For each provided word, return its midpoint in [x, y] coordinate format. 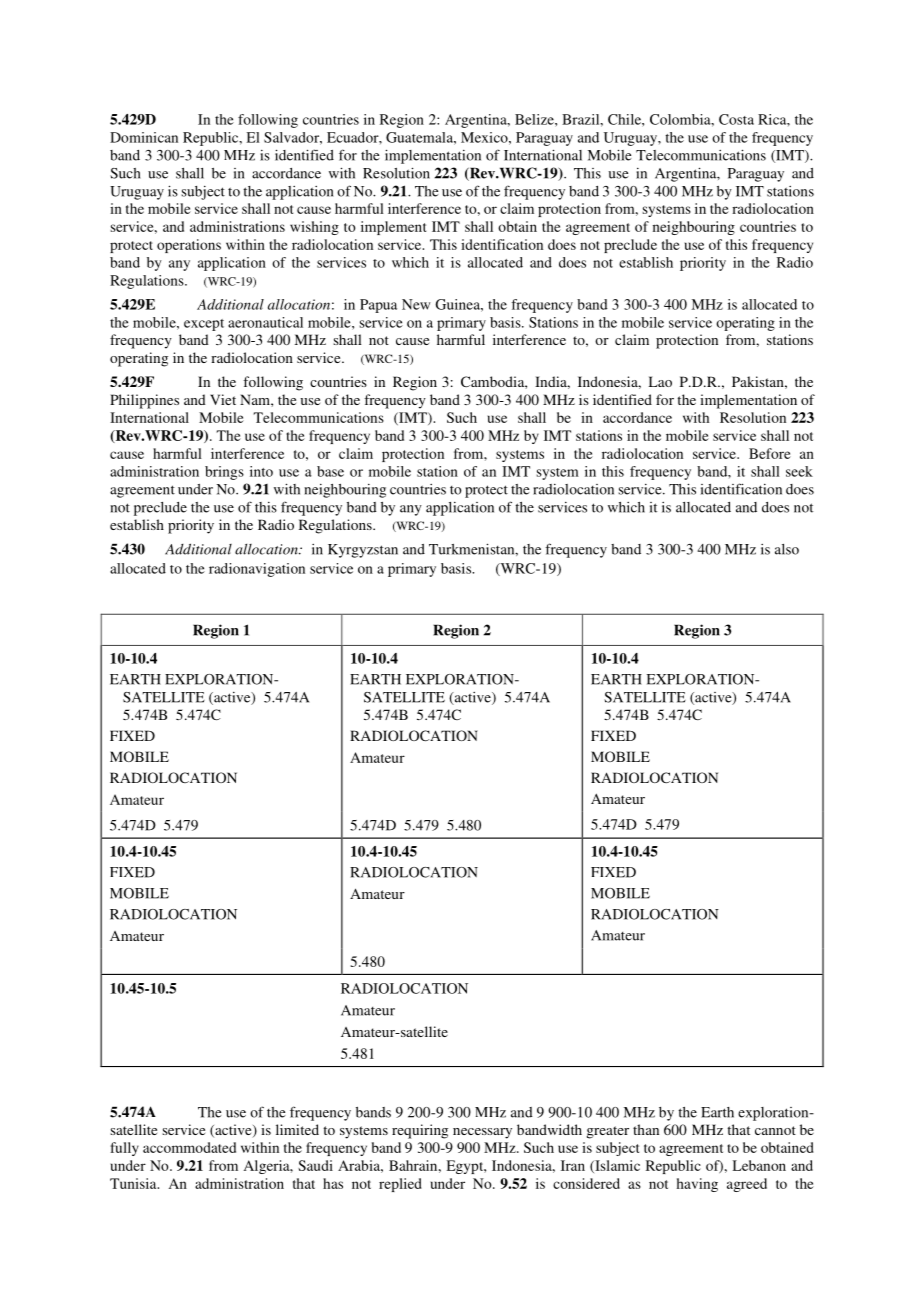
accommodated [189, 1147]
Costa [736, 119]
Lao [660, 381]
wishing [314, 228]
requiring [420, 1131]
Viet [223, 399]
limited [297, 1129]
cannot [775, 1130]
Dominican [144, 137]
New [416, 304]
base [330, 471]
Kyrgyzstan [363, 551]
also [787, 549]
